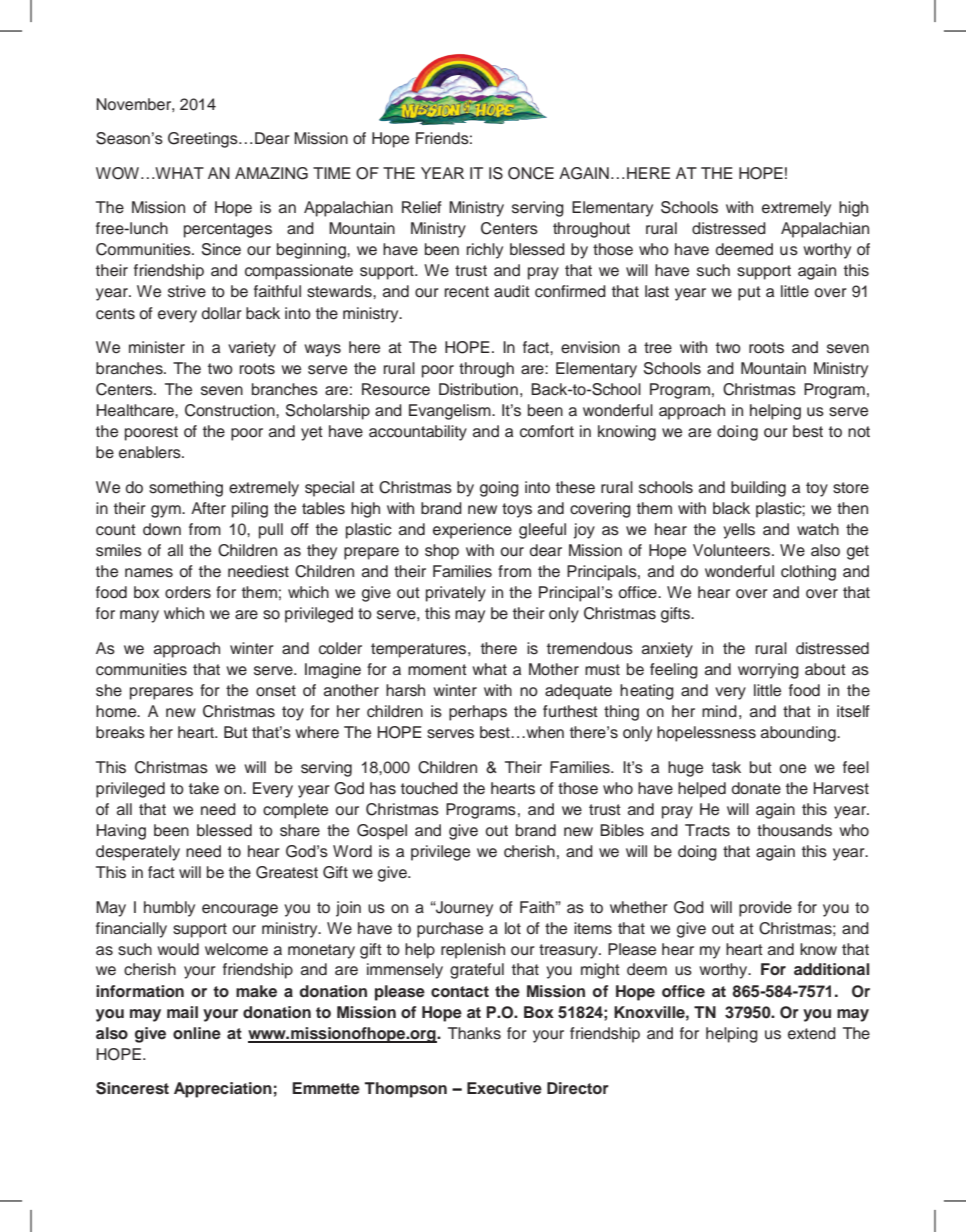 The image size is (966, 1232). What do you see at coordinates (504, 1088) in the screenshot?
I see `Executive` at bounding box center [504, 1088].
